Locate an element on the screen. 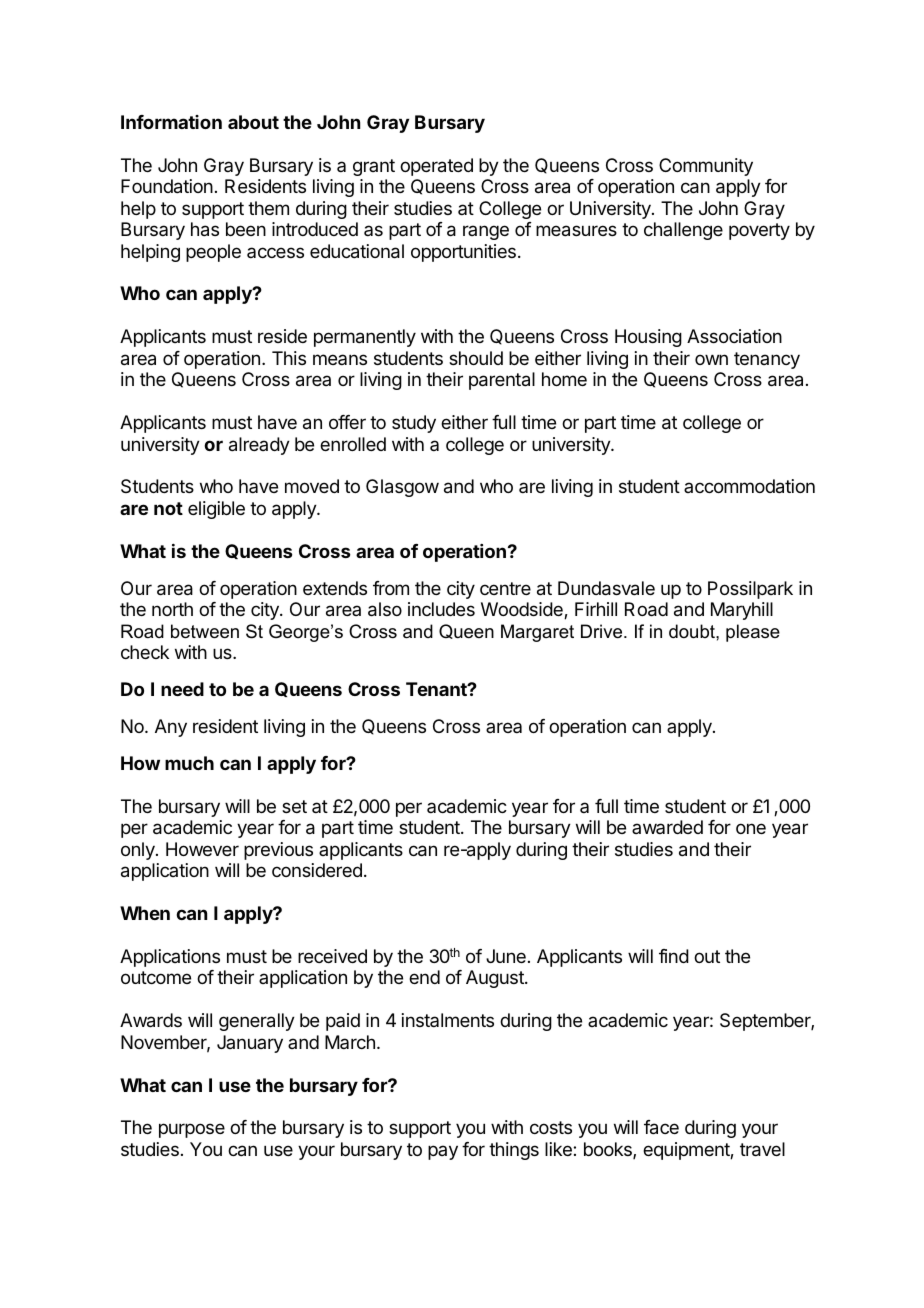 This screenshot has width=924, height=1308. purpose is located at coordinates (192, 1130).
